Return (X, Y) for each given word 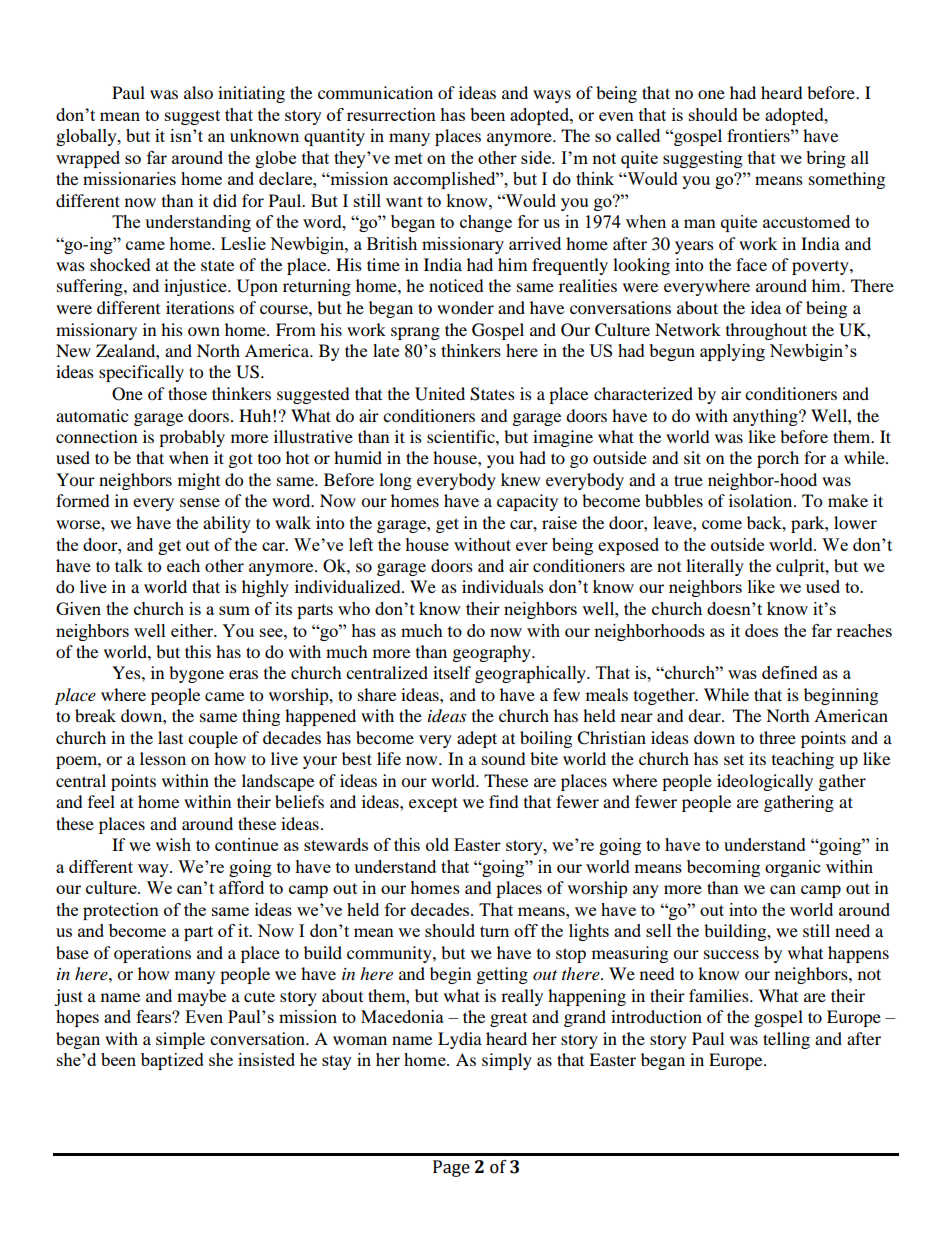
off (526, 930)
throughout (766, 331)
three (777, 737)
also (198, 92)
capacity (527, 502)
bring (826, 159)
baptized (172, 1061)
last (170, 737)
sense (200, 502)
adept (477, 739)
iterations (200, 307)
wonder (465, 307)
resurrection (391, 114)
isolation (762, 500)
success (731, 954)
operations (152, 954)
